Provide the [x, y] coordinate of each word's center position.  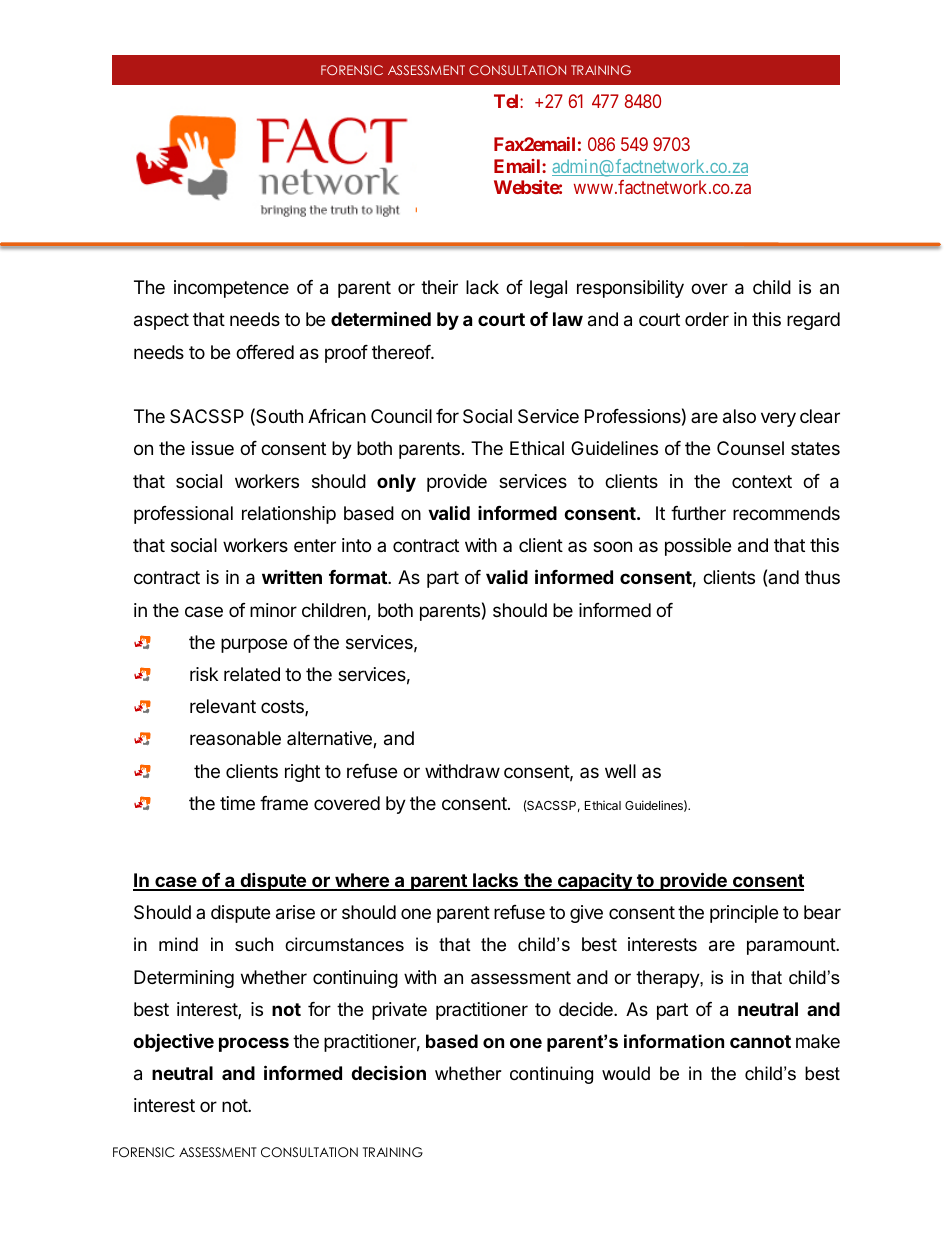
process [254, 1044]
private [399, 1011]
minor [273, 610]
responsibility [630, 289]
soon [612, 546]
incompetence [231, 289]
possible [698, 547]
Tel [507, 101]
